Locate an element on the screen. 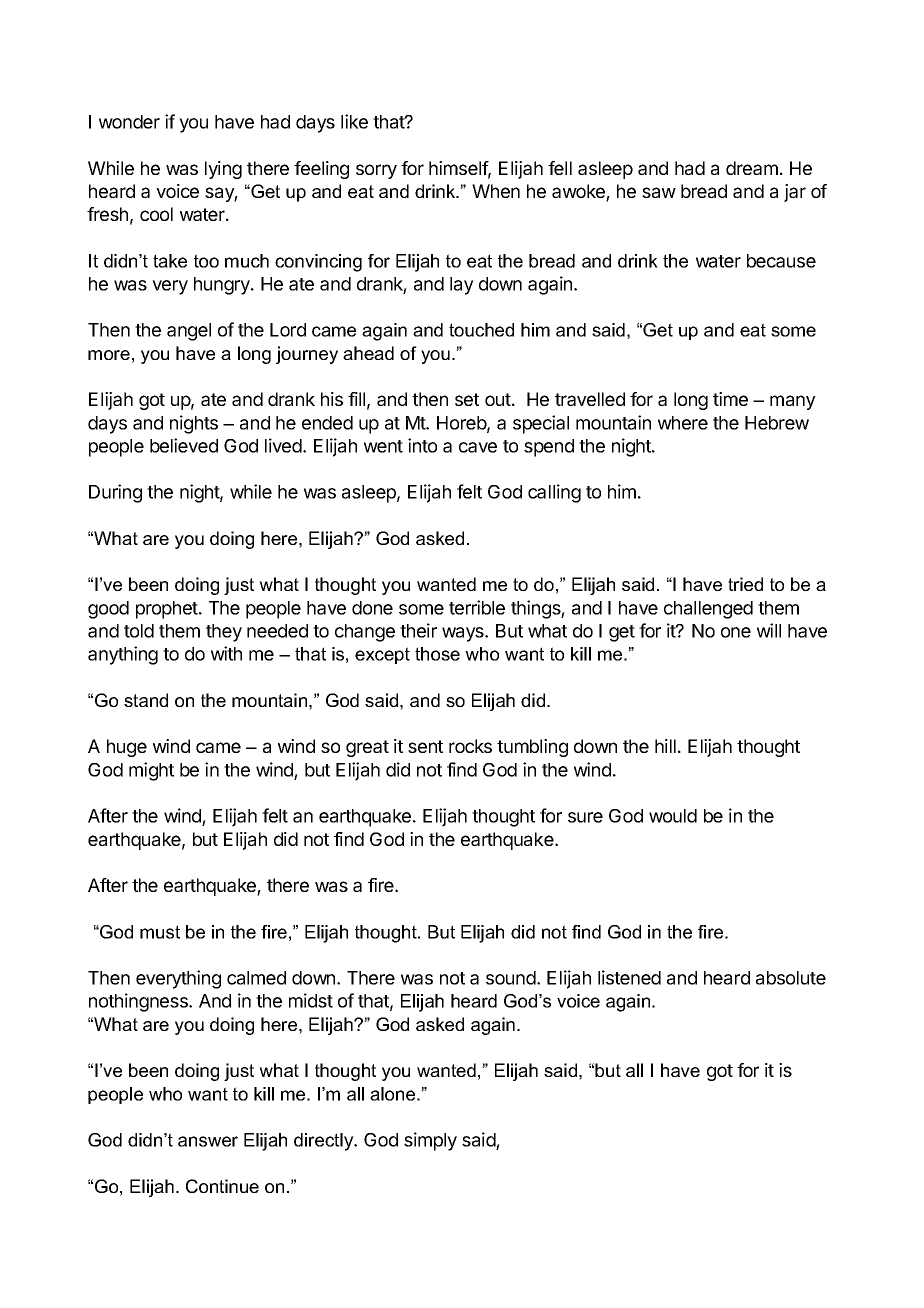 This screenshot has width=924, height=1308. dream is located at coordinates (752, 168).
